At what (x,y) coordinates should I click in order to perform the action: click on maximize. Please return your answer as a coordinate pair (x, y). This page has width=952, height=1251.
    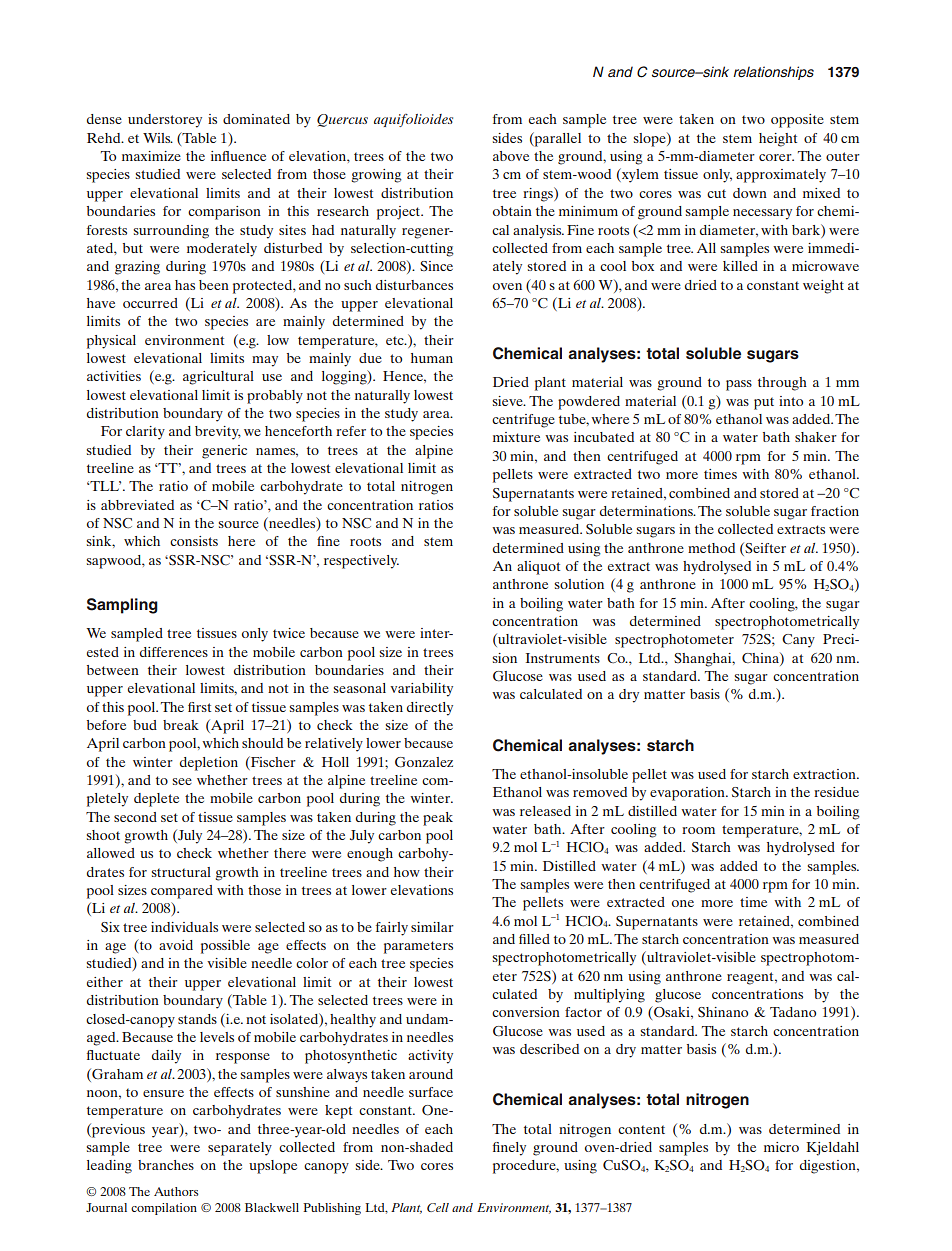
    Looking at the image, I should click on (151, 156).
